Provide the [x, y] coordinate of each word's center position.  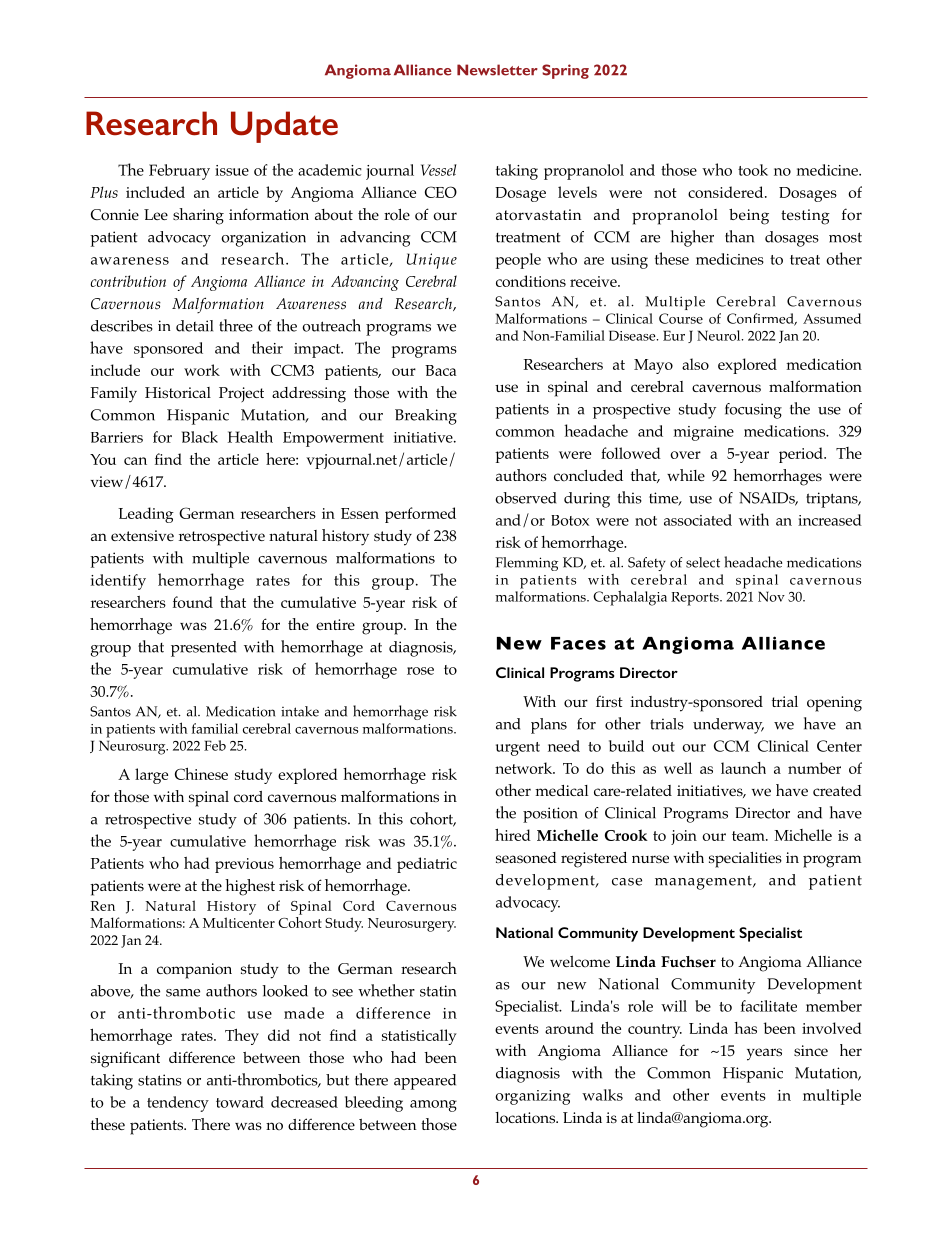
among [433, 1106]
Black [200, 437]
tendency [178, 1104]
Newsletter [497, 70]
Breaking [426, 417]
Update [284, 127]
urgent [518, 749]
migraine [704, 433]
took [753, 170]
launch [743, 768]
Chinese [201, 773]
